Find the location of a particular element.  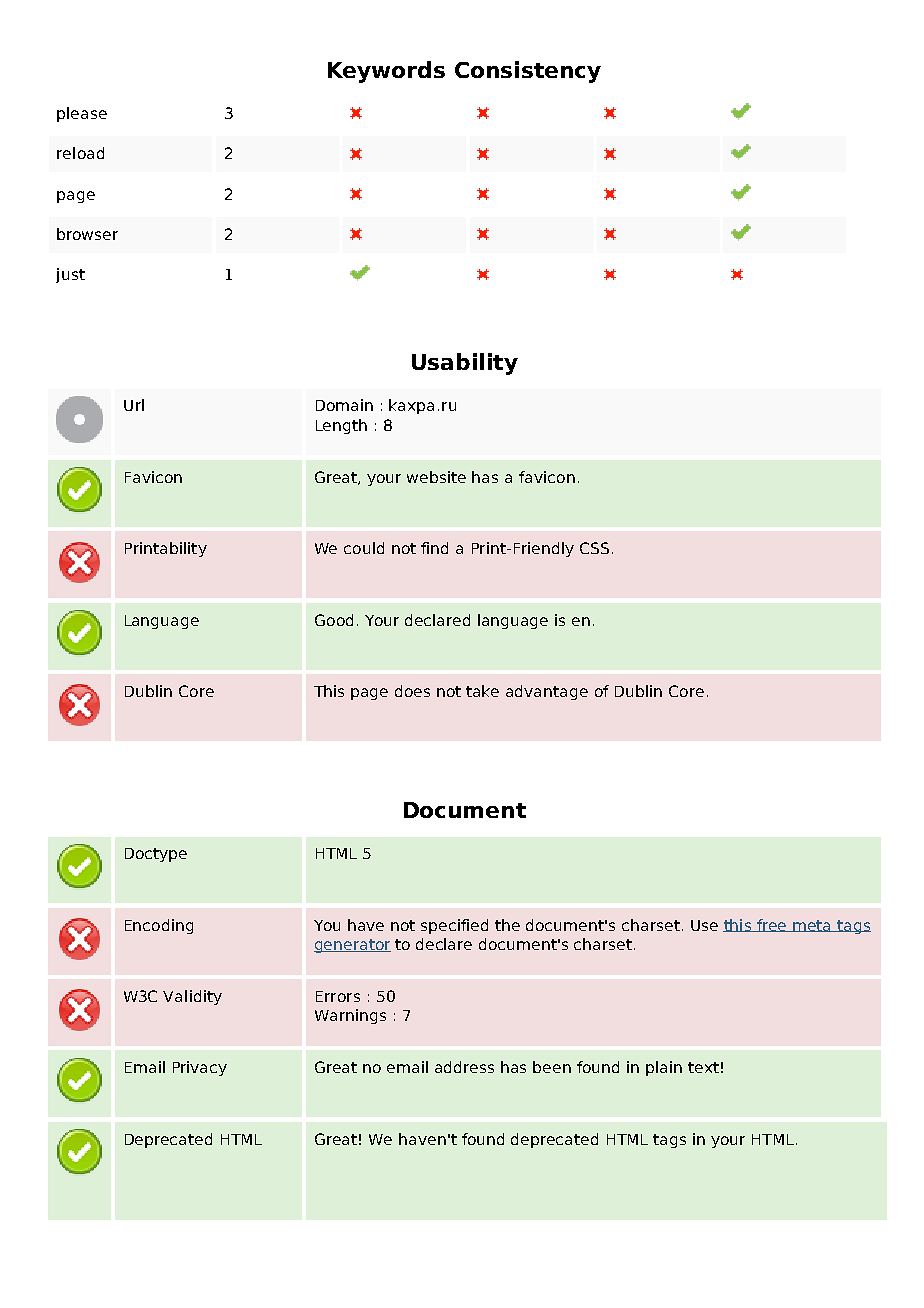

find is located at coordinates (434, 548).
